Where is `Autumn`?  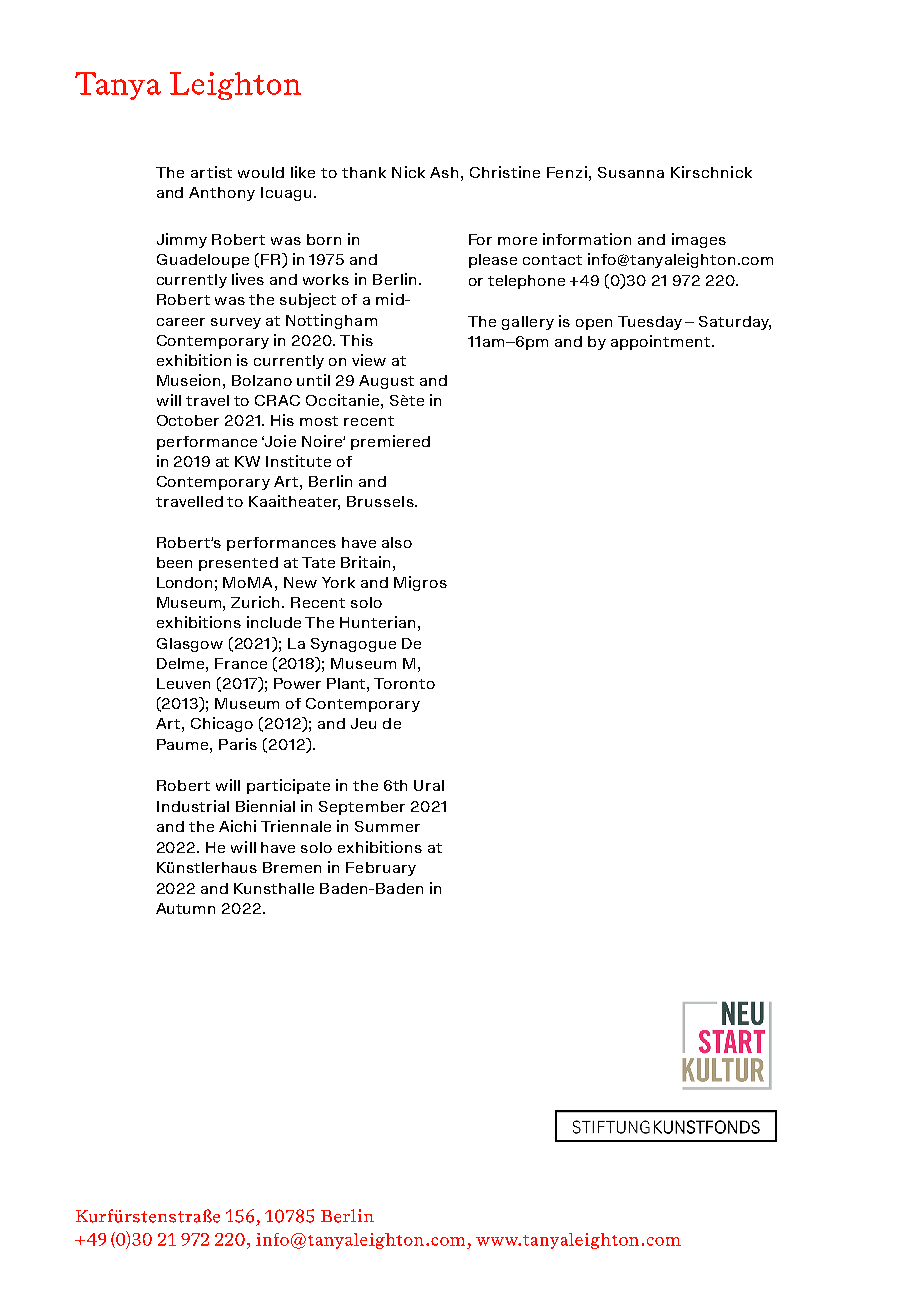 Autumn is located at coordinates (185, 908).
